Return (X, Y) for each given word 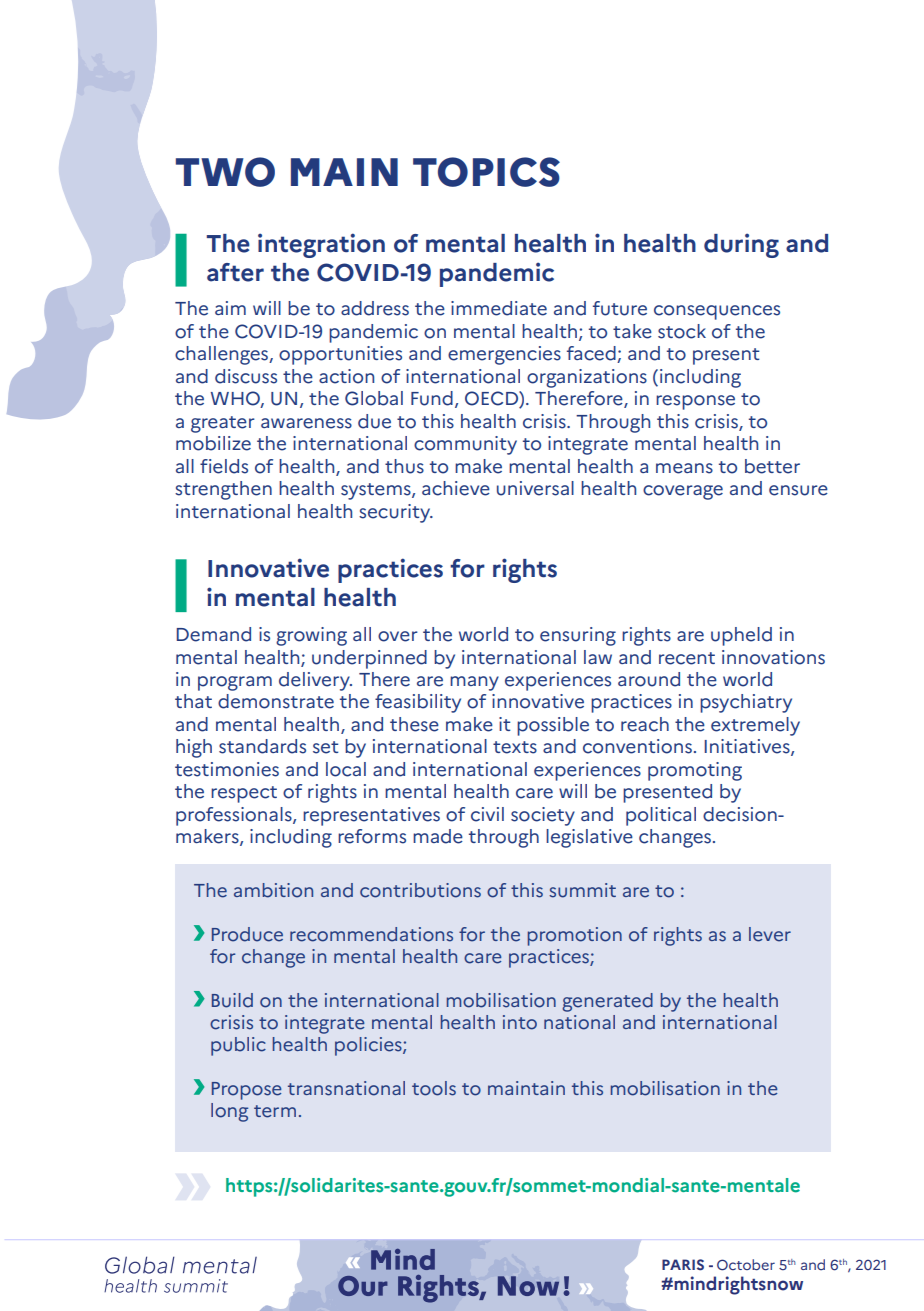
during (741, 245)
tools (434, 1088)
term (275, 1111)
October (746, 1265)
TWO (225, 172)
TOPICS (486, 172)
